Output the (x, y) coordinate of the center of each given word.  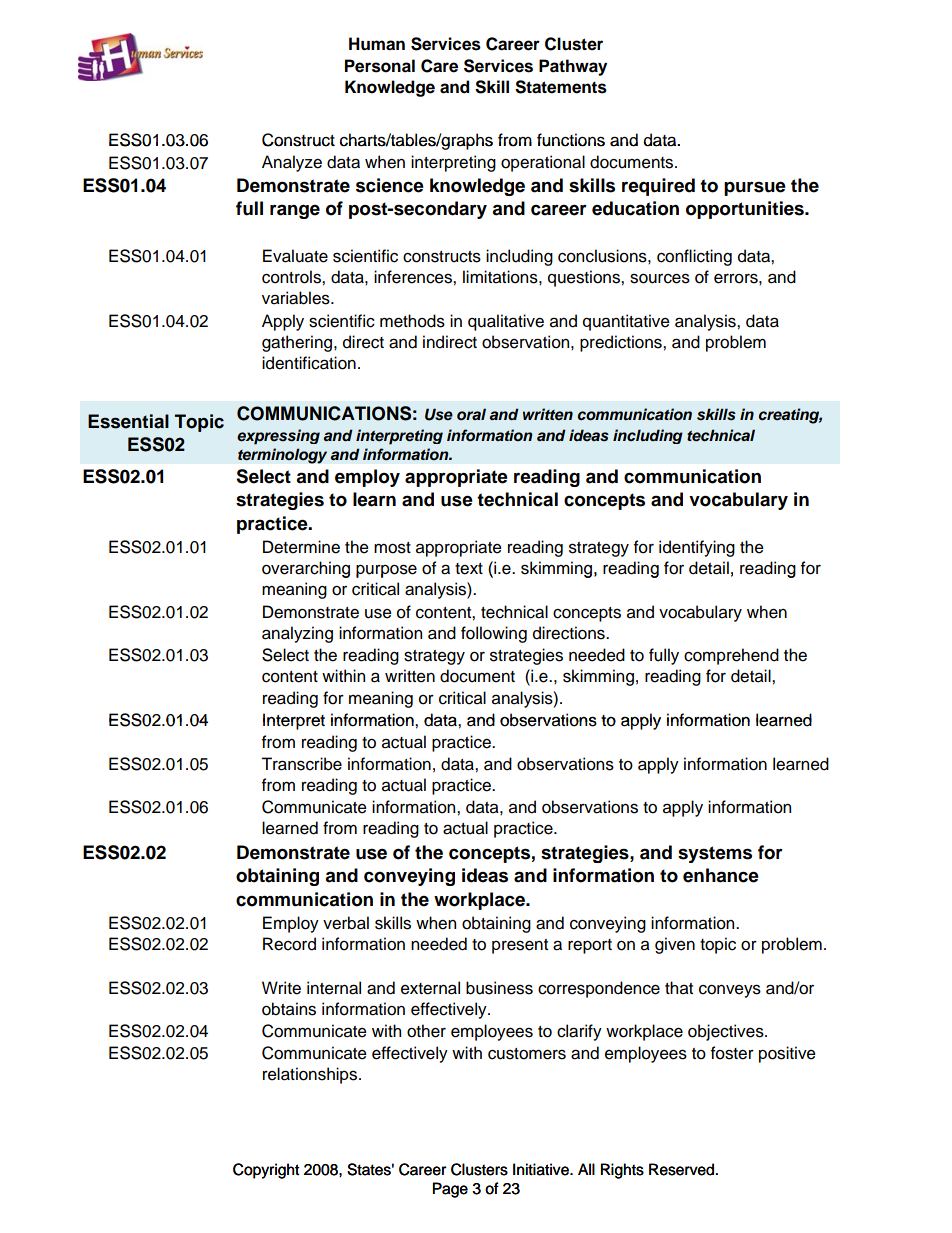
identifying (697, 548)
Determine (301, 547)
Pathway (573, 67)
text (469, 569)
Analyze (292, 163)
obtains (289, 1009)
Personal (380, 66)
